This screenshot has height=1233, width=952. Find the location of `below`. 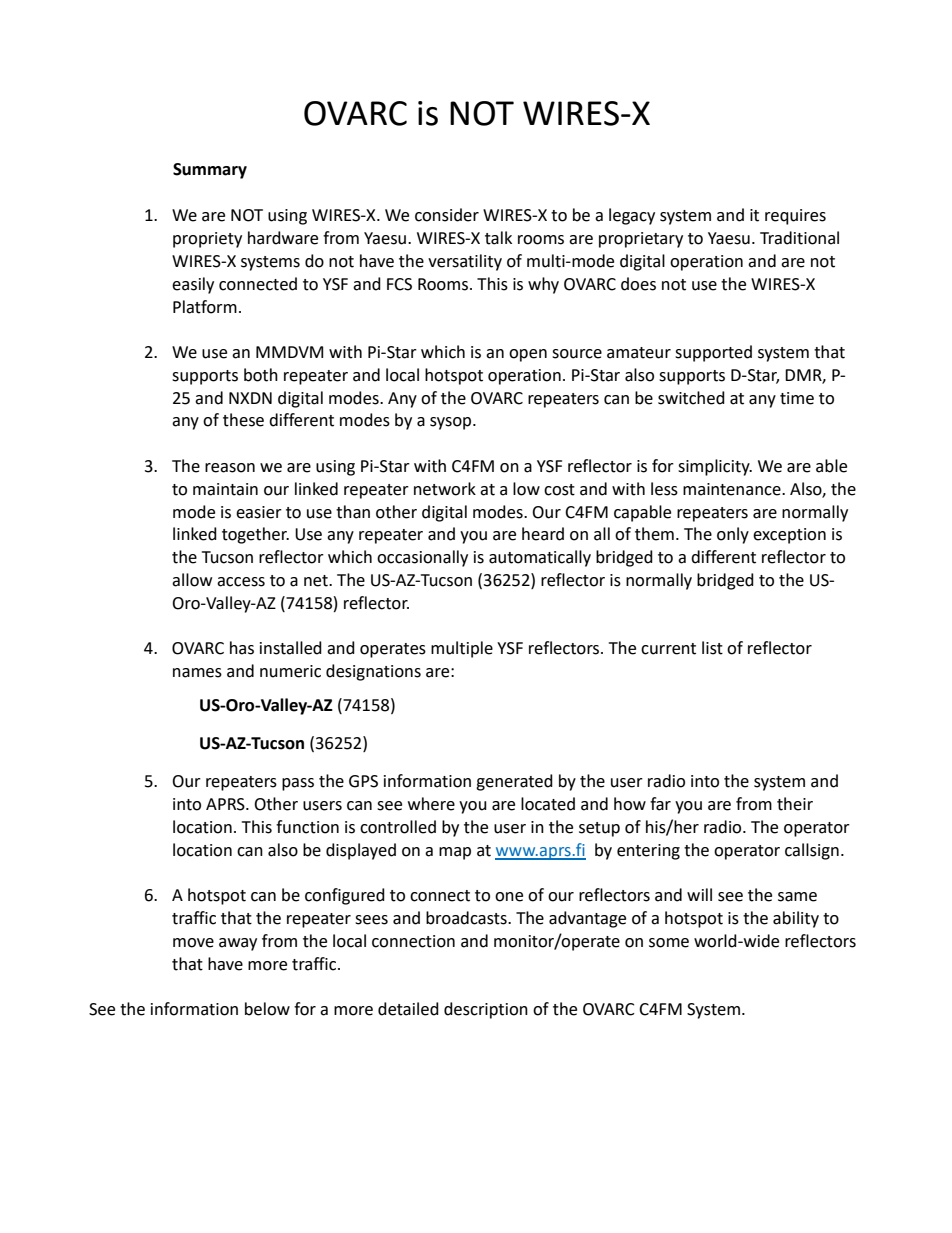

below is located at coordinates (267, 1009).
